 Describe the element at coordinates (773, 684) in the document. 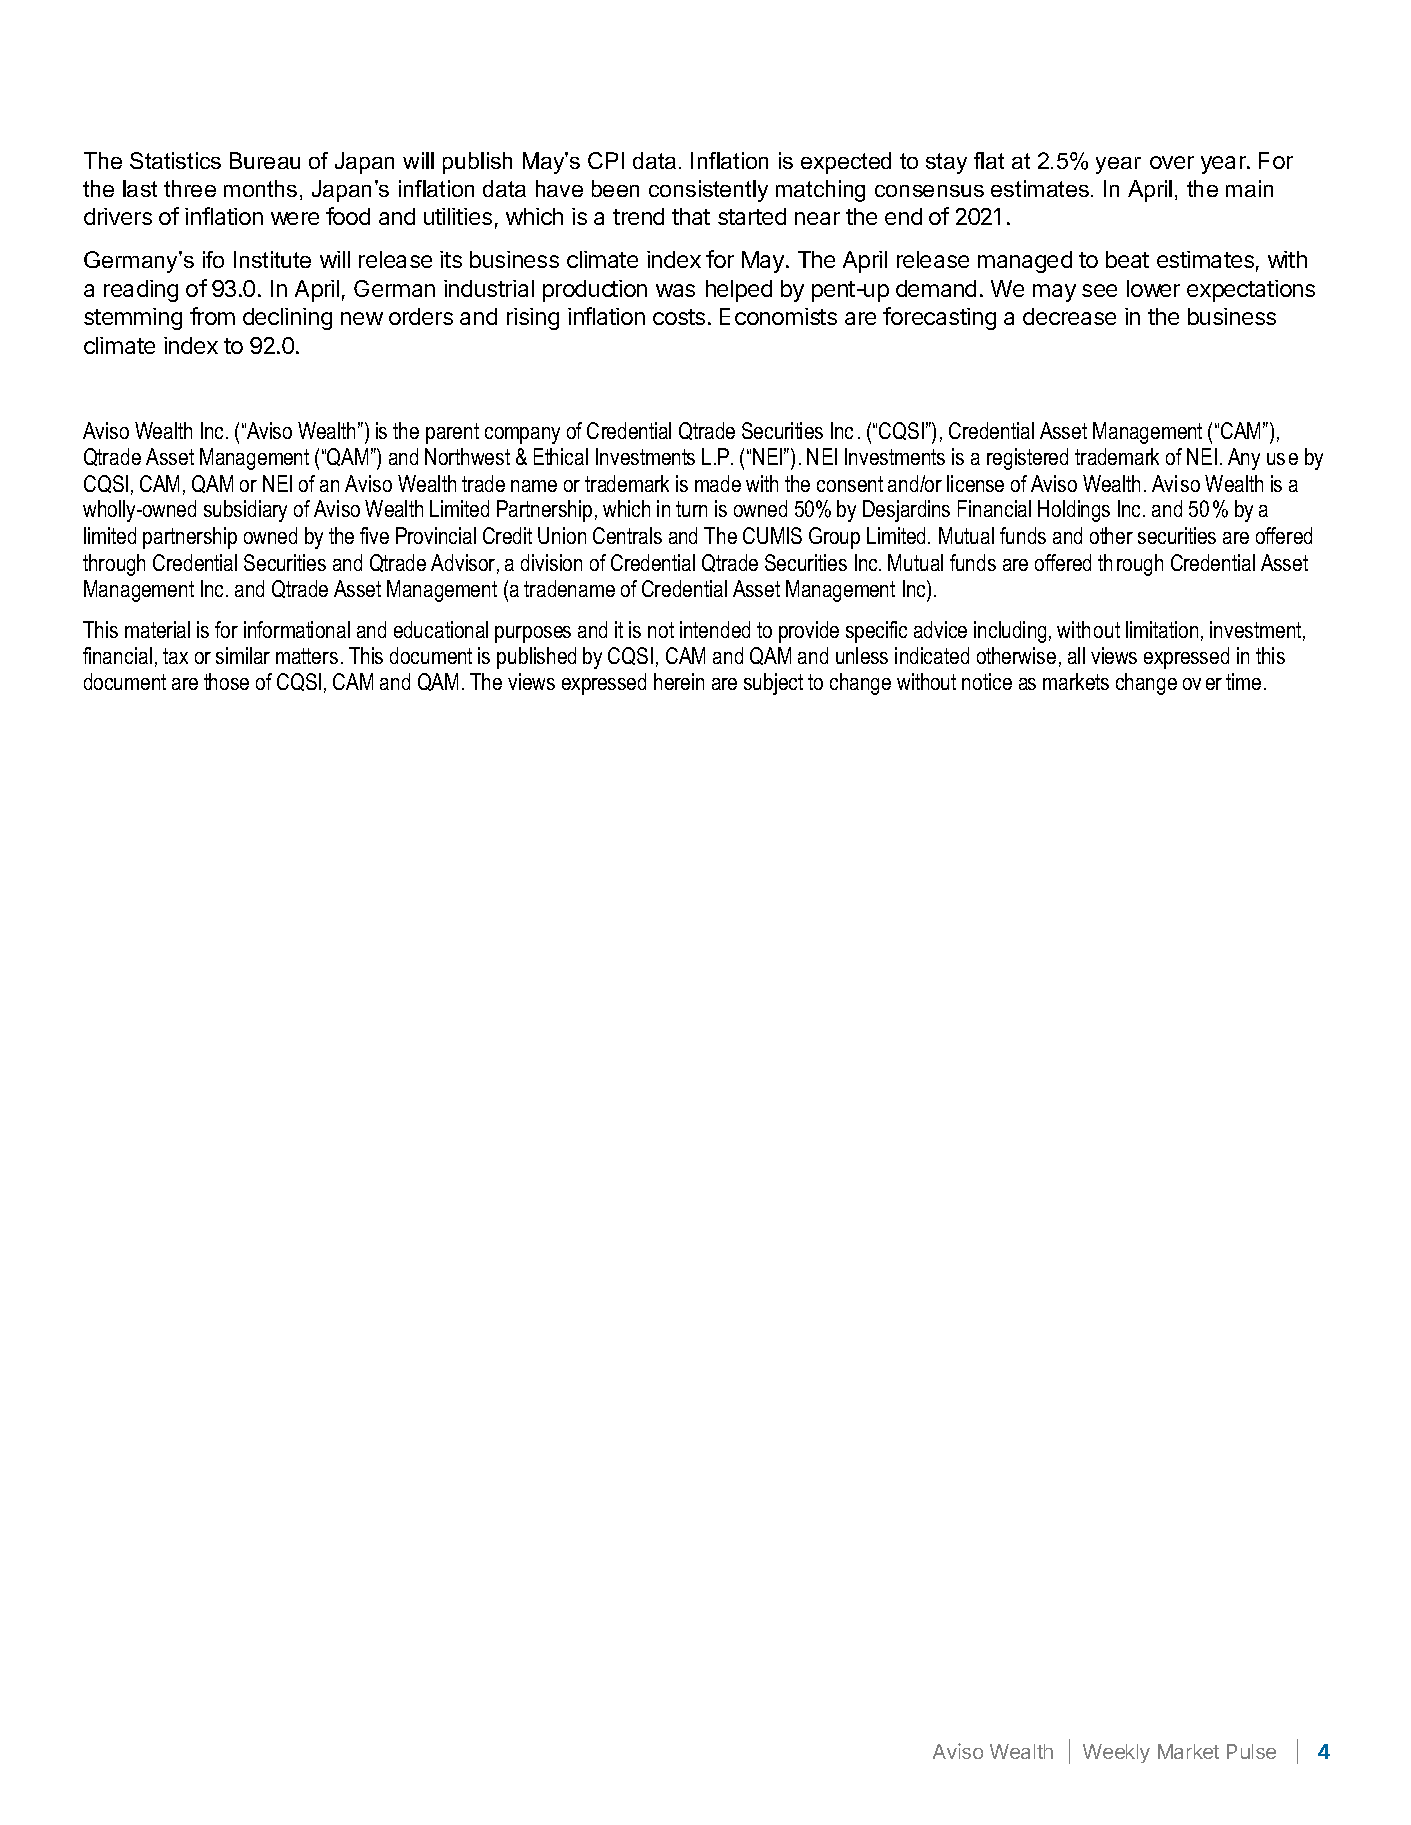

I see `subject` at that location.
